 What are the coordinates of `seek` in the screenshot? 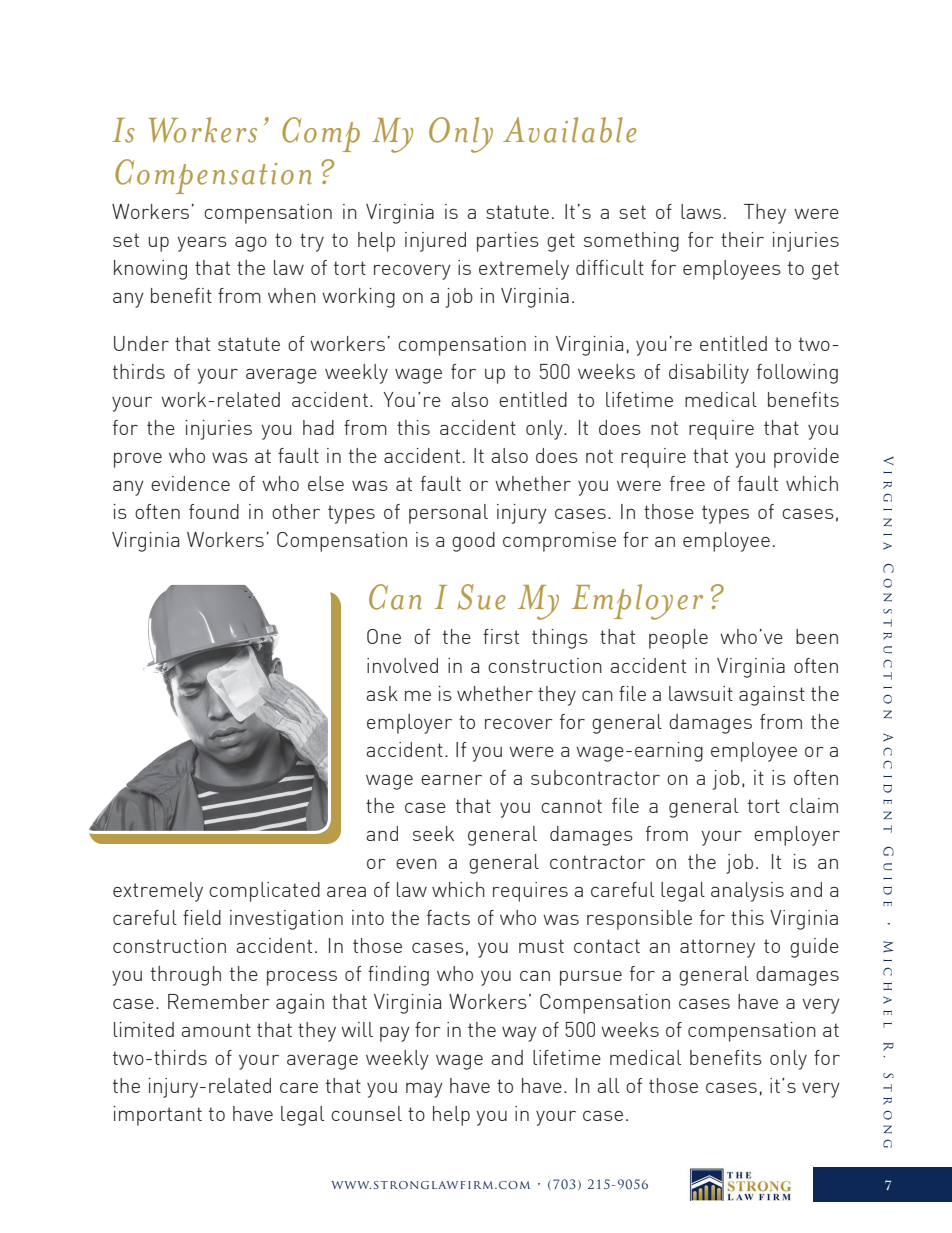 It's located at (433, 833).
